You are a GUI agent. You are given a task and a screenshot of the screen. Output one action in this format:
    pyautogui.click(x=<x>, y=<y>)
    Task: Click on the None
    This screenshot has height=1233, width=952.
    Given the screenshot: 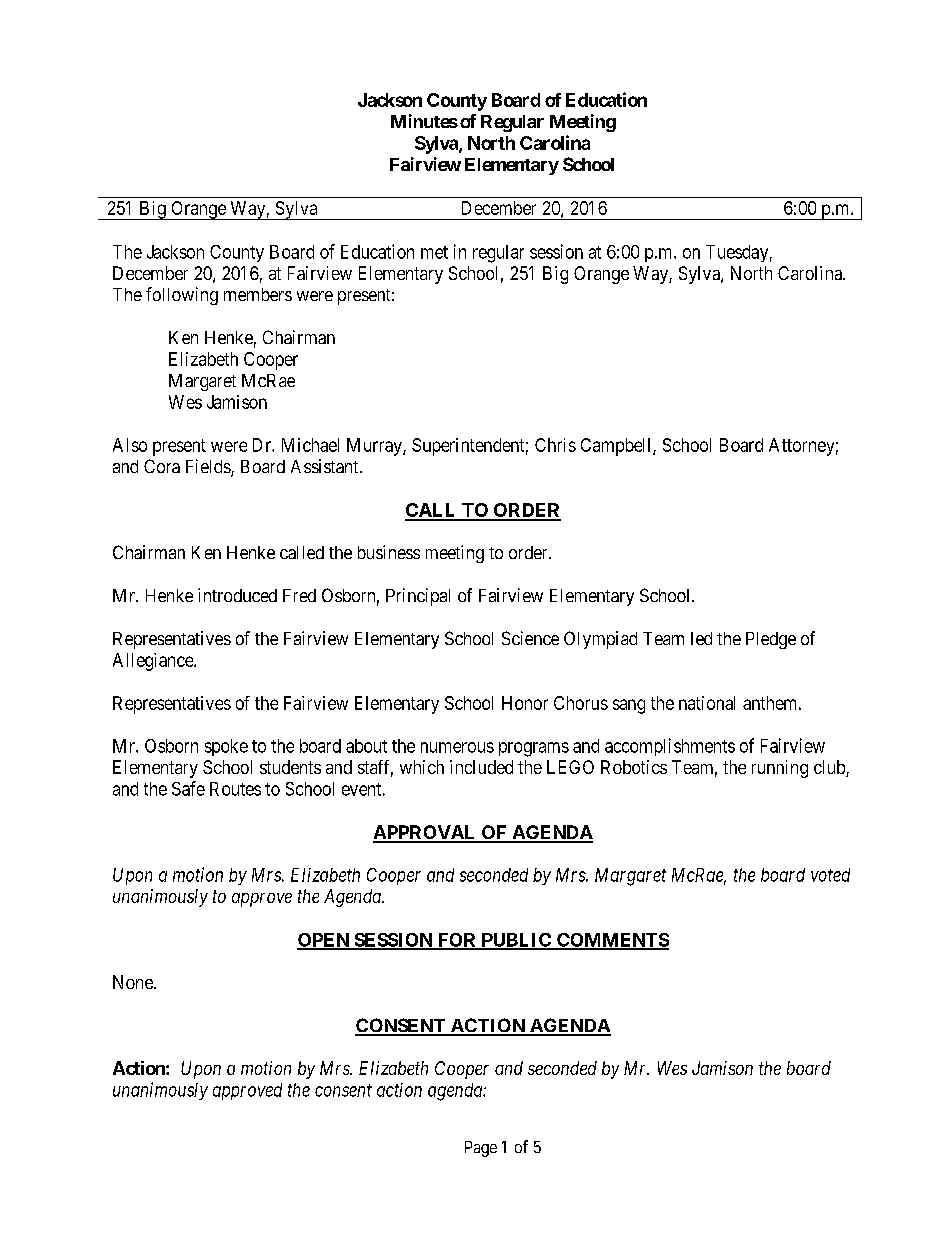 What is the action you would take?
    pyautogui.click(x=134, y=982)
